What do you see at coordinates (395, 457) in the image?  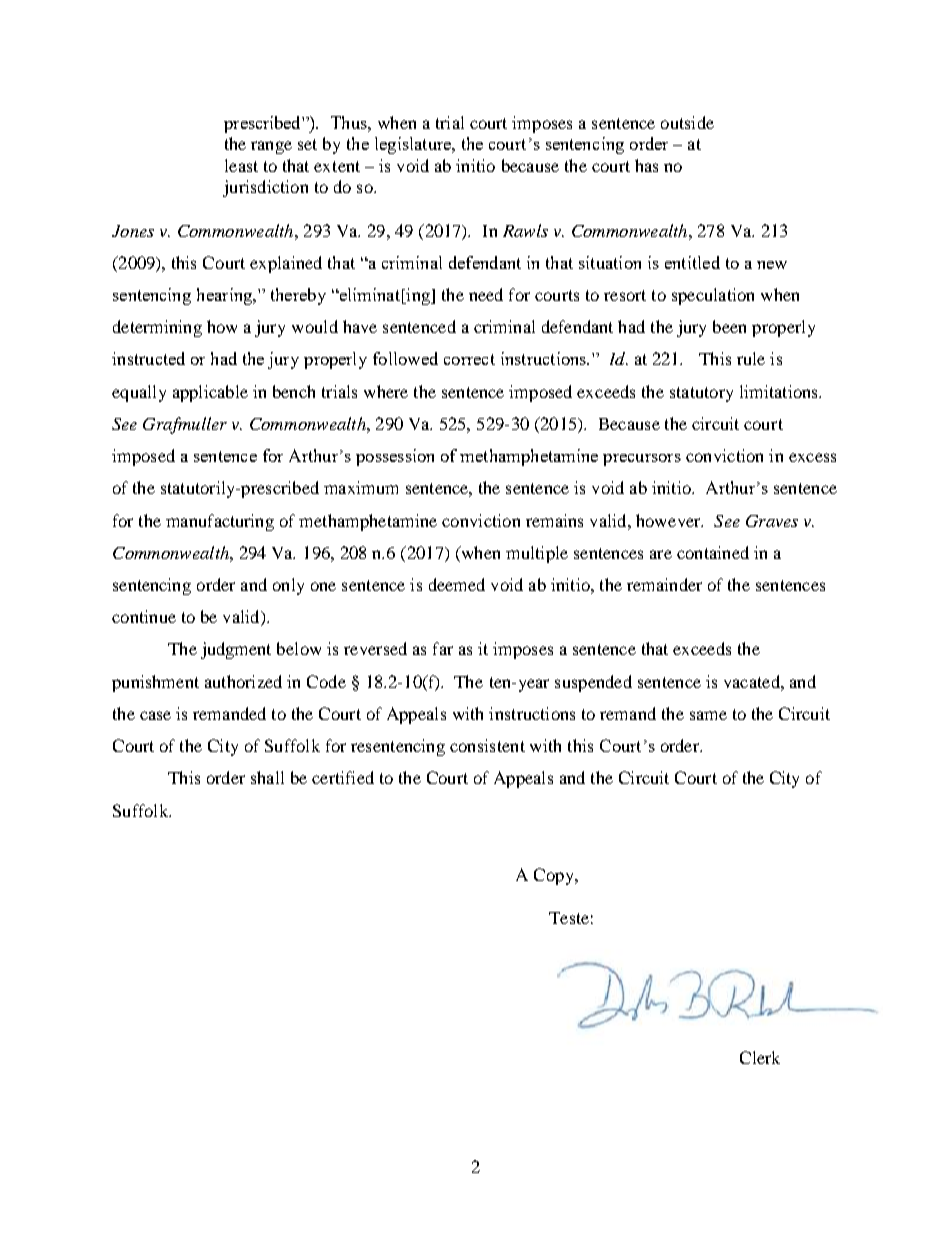 I see `possession` at bounding box center [395, 457].
